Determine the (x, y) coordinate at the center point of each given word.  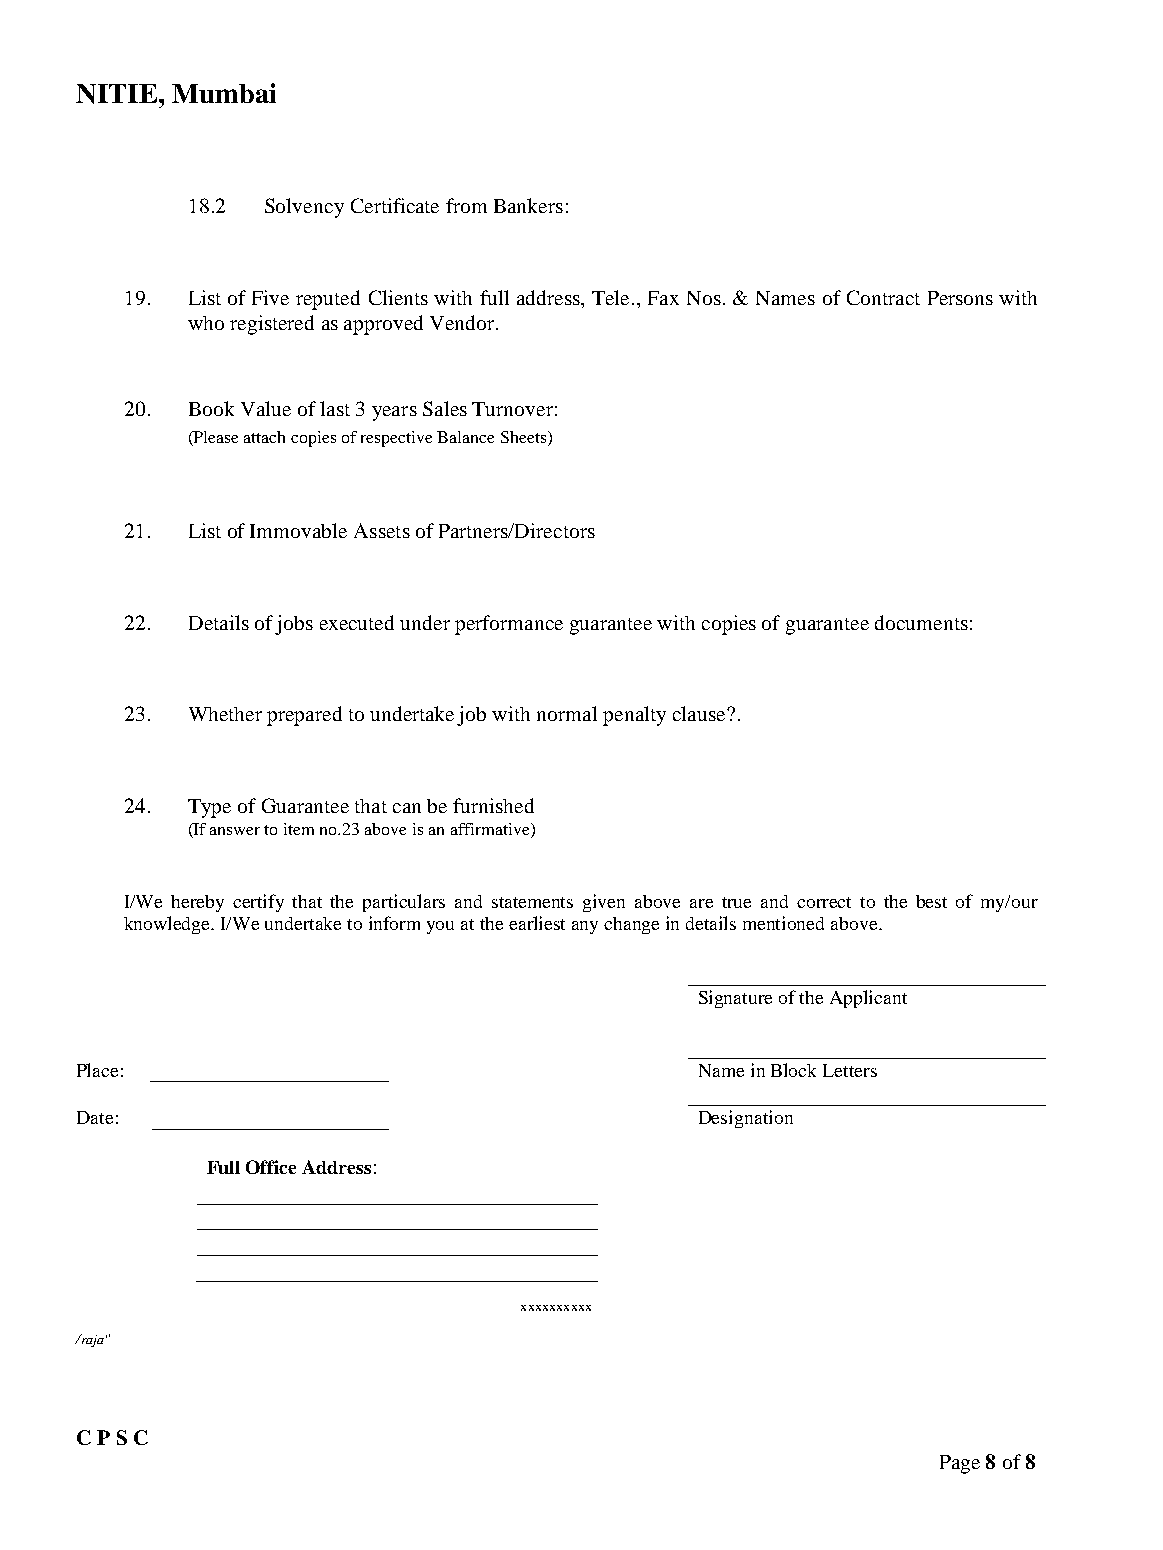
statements (532, 902)
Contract (883, 297)
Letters (850, 1070)
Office (271, 1167)
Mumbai (224, 93)
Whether (225, 714)
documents (921, 622)
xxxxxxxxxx (556, 1308)
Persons (960, 298)
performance (509, 625)
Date (95, 1117)
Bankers (528, 205)
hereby (197, 903)
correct (824, 902)
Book (211, 408)
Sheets (525, 438)
